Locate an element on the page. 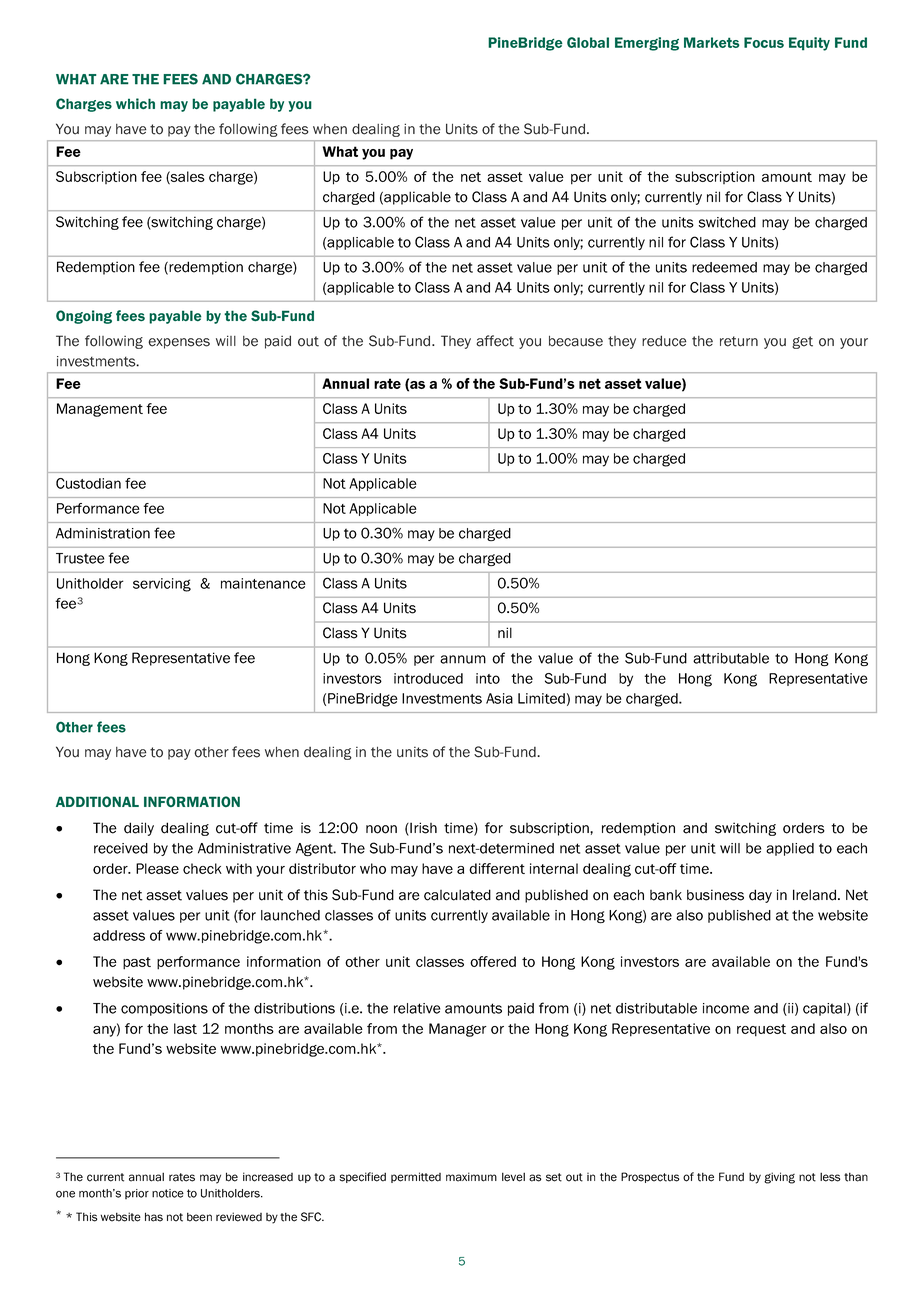 The image size is (924, 1308). Irish is located at coordinates (422, 829).
